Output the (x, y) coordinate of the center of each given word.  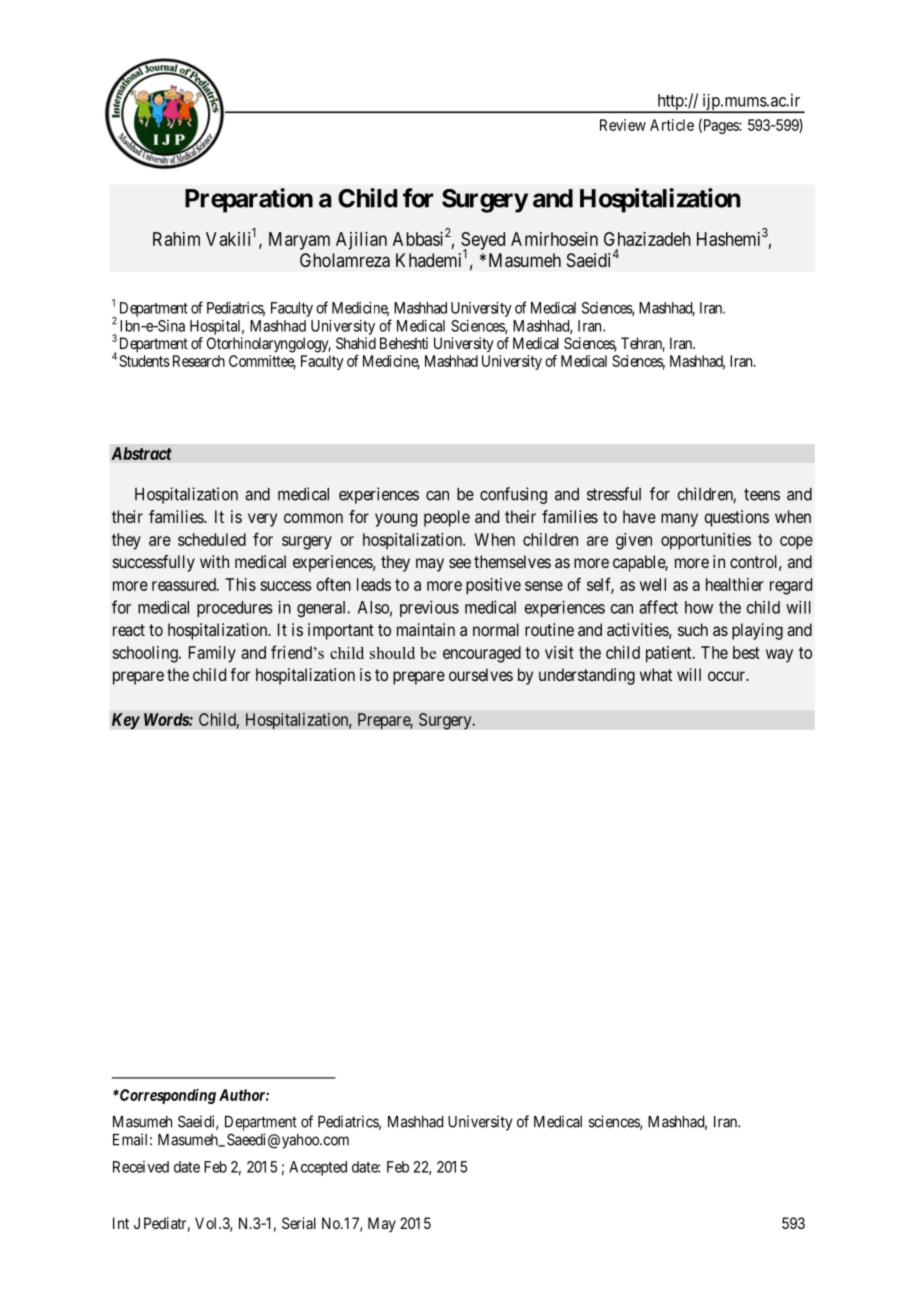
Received (141, 1167)
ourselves (481, 674)
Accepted (318, 1168)
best (746, 652)
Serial (299, 1223)
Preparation (249, 200)
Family (212, 654)
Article (672, 125)
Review (623, 125)
